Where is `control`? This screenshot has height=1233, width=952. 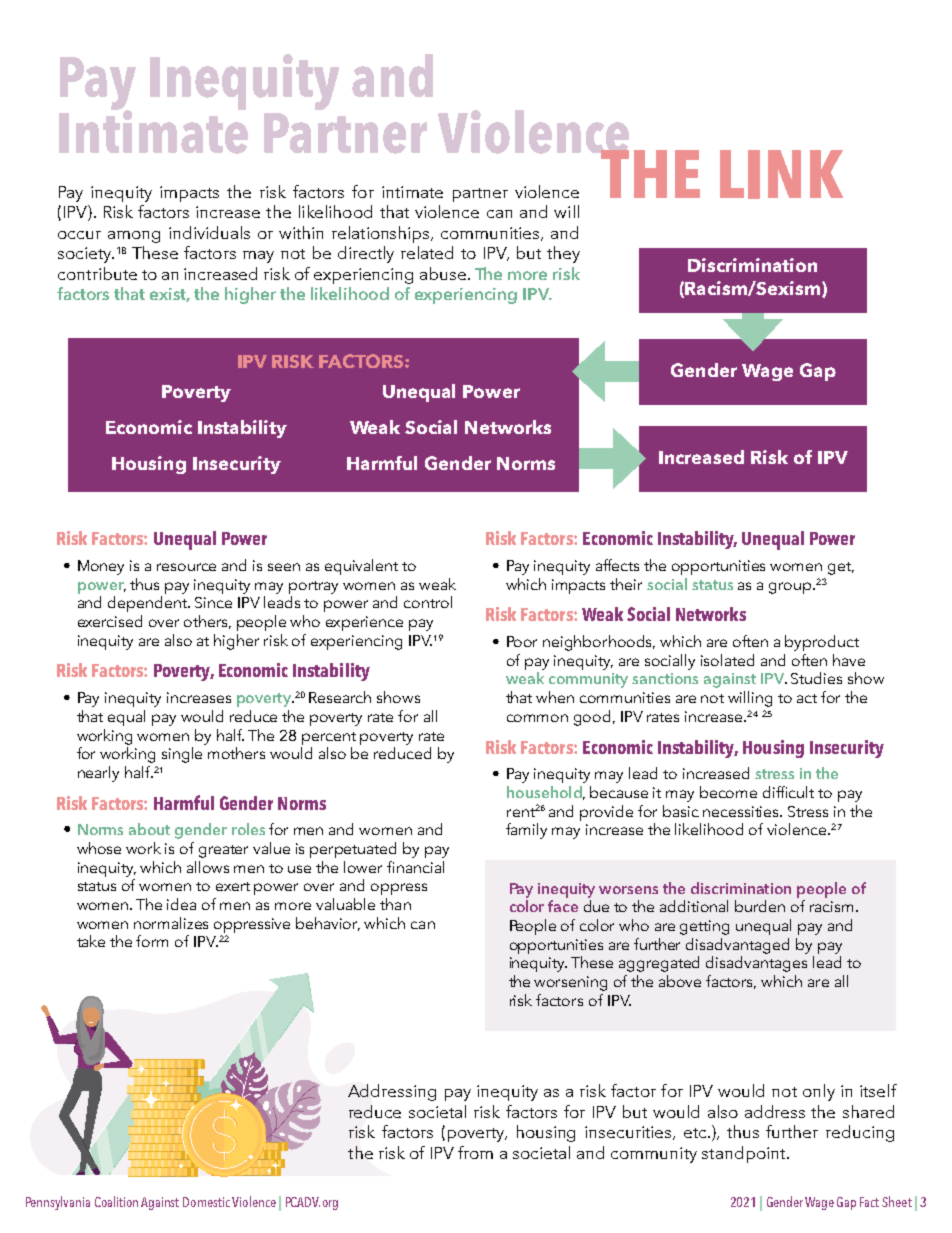 control is located at coordinates (428, 602).
